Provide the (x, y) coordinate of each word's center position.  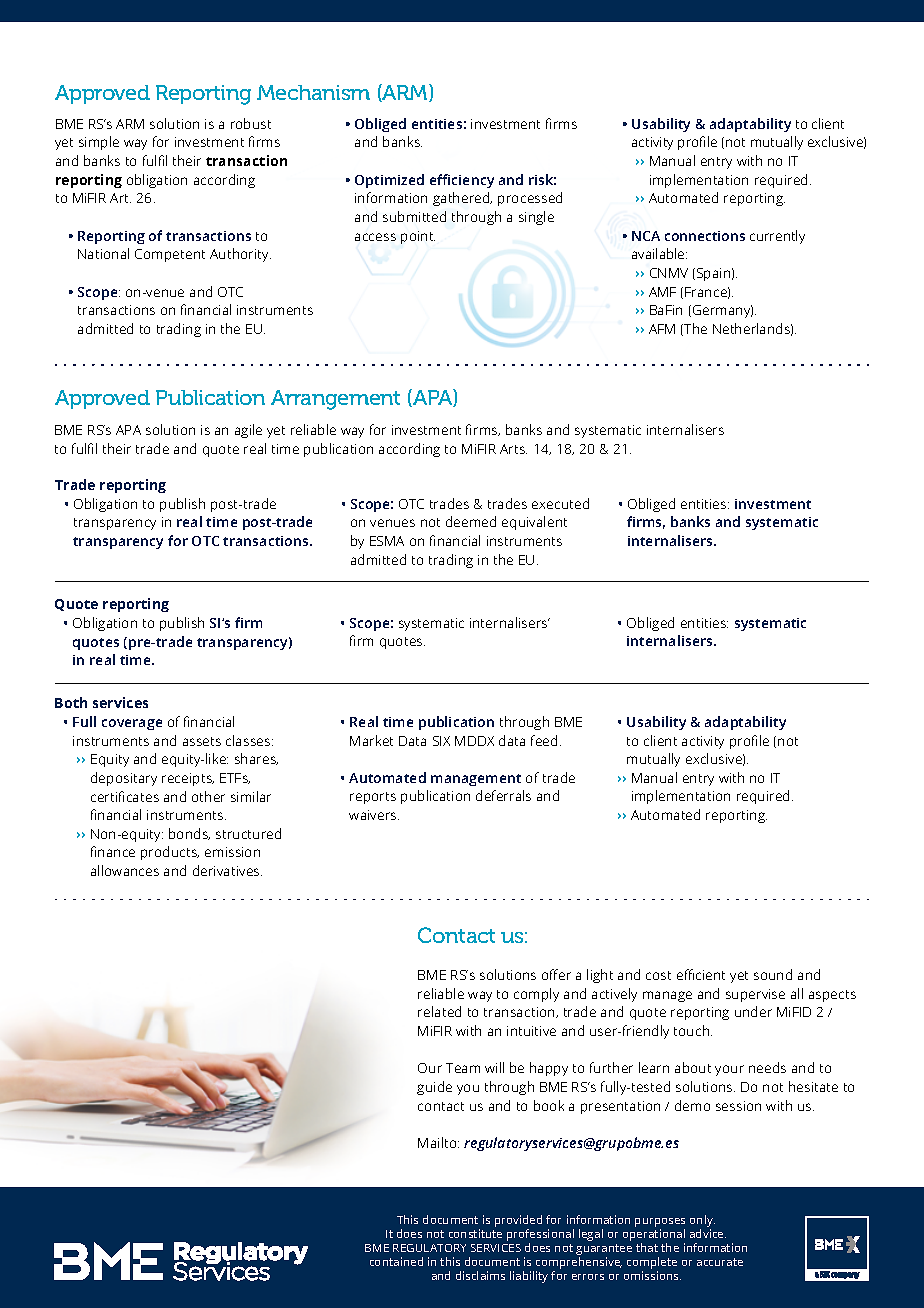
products (170, 853)
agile (248, 431)
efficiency (462, 181)
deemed (471, 521)
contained (396, 1261)
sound (773, 974)
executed (560, 503)
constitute (475, 1233)
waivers (374, 815)
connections (705, 236)
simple (99, 143)
